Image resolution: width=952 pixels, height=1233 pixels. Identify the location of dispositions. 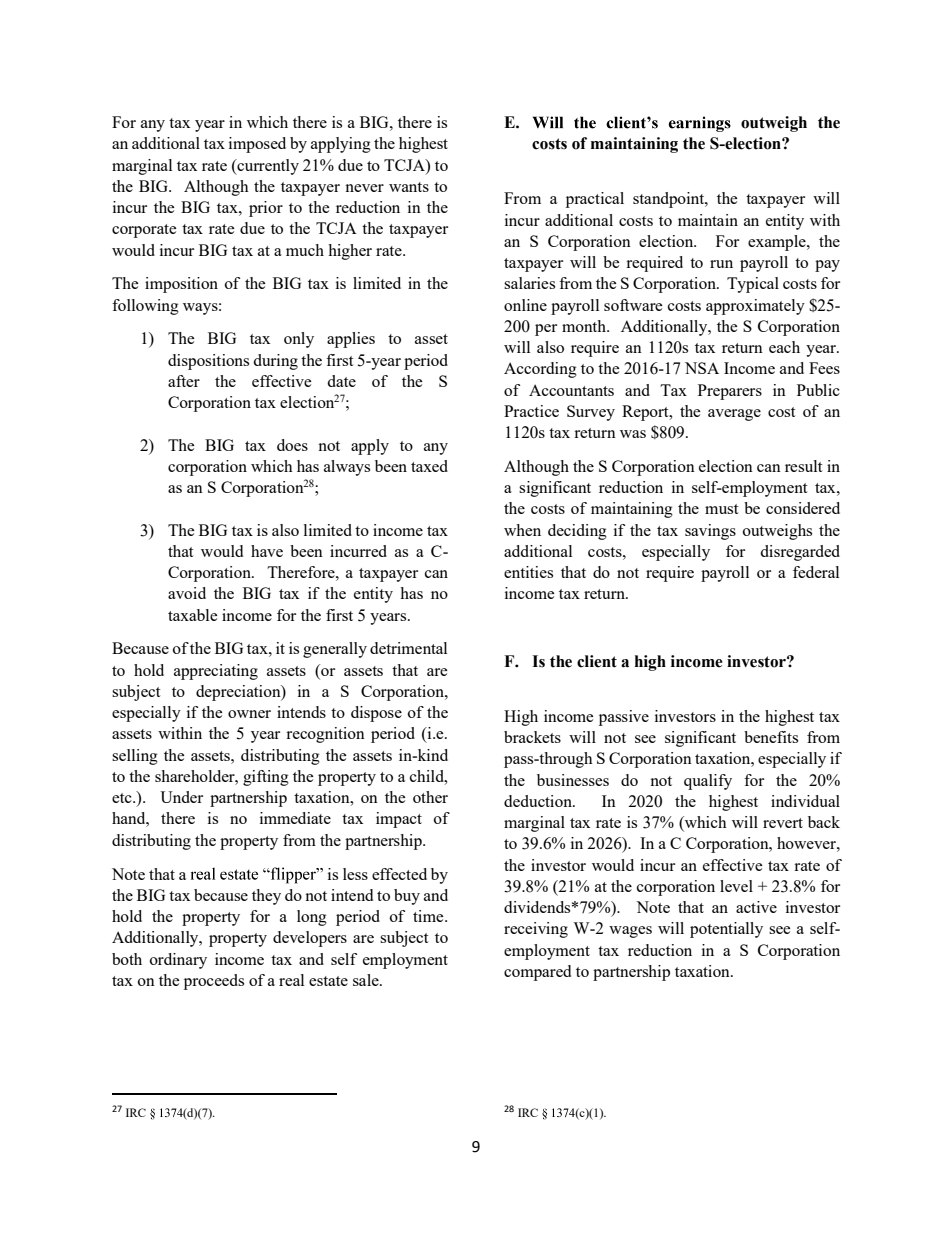
(208, 362).
